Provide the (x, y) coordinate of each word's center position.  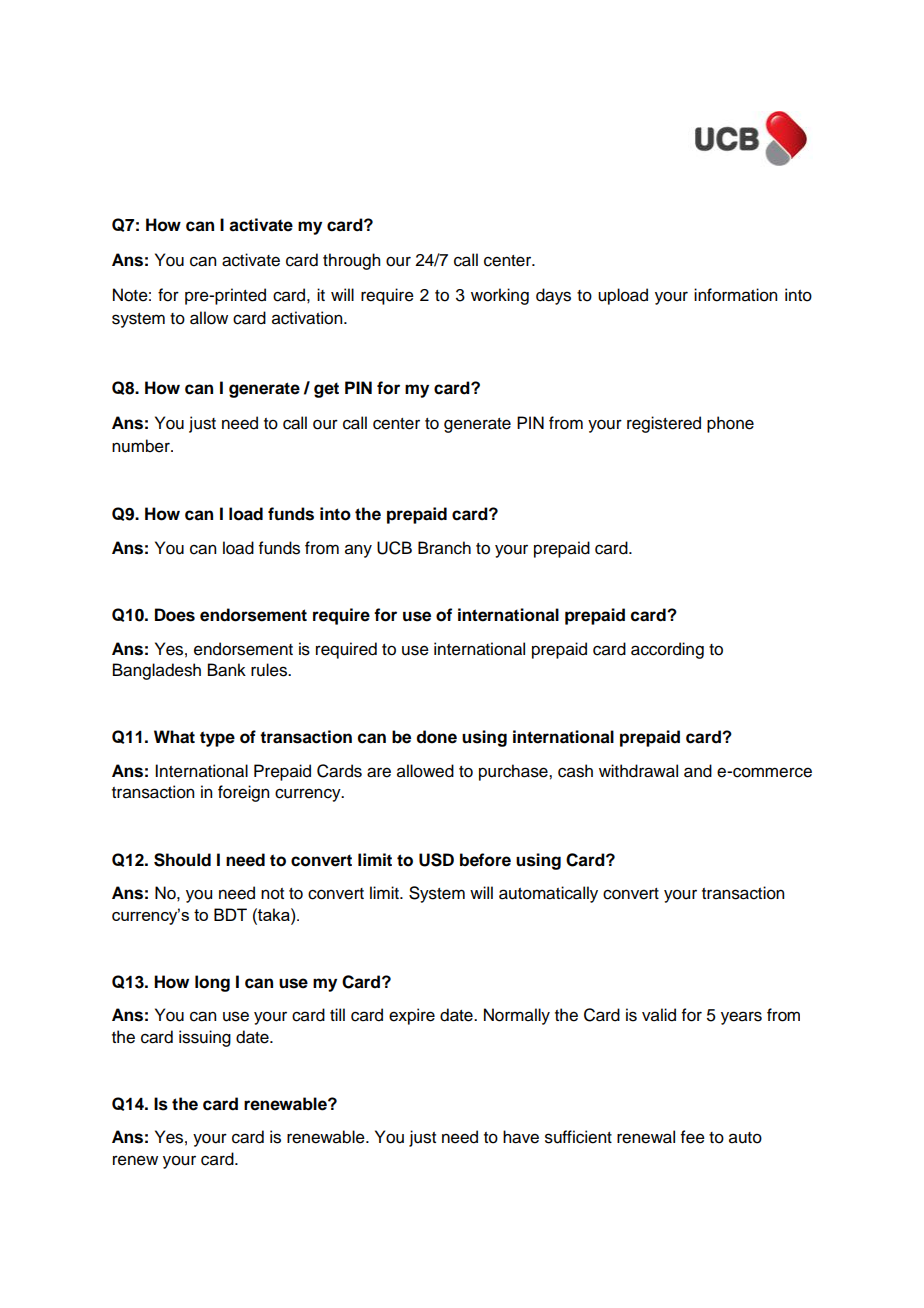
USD (436, 860)
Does (175, 615)
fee (693, 1137)
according (667, 650)
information (735, 295)
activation (308, 318)
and (698, 771)
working (500, 296)
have (521, 1137)
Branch (444, 548)
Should (182, 860)
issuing (205, 1038)
